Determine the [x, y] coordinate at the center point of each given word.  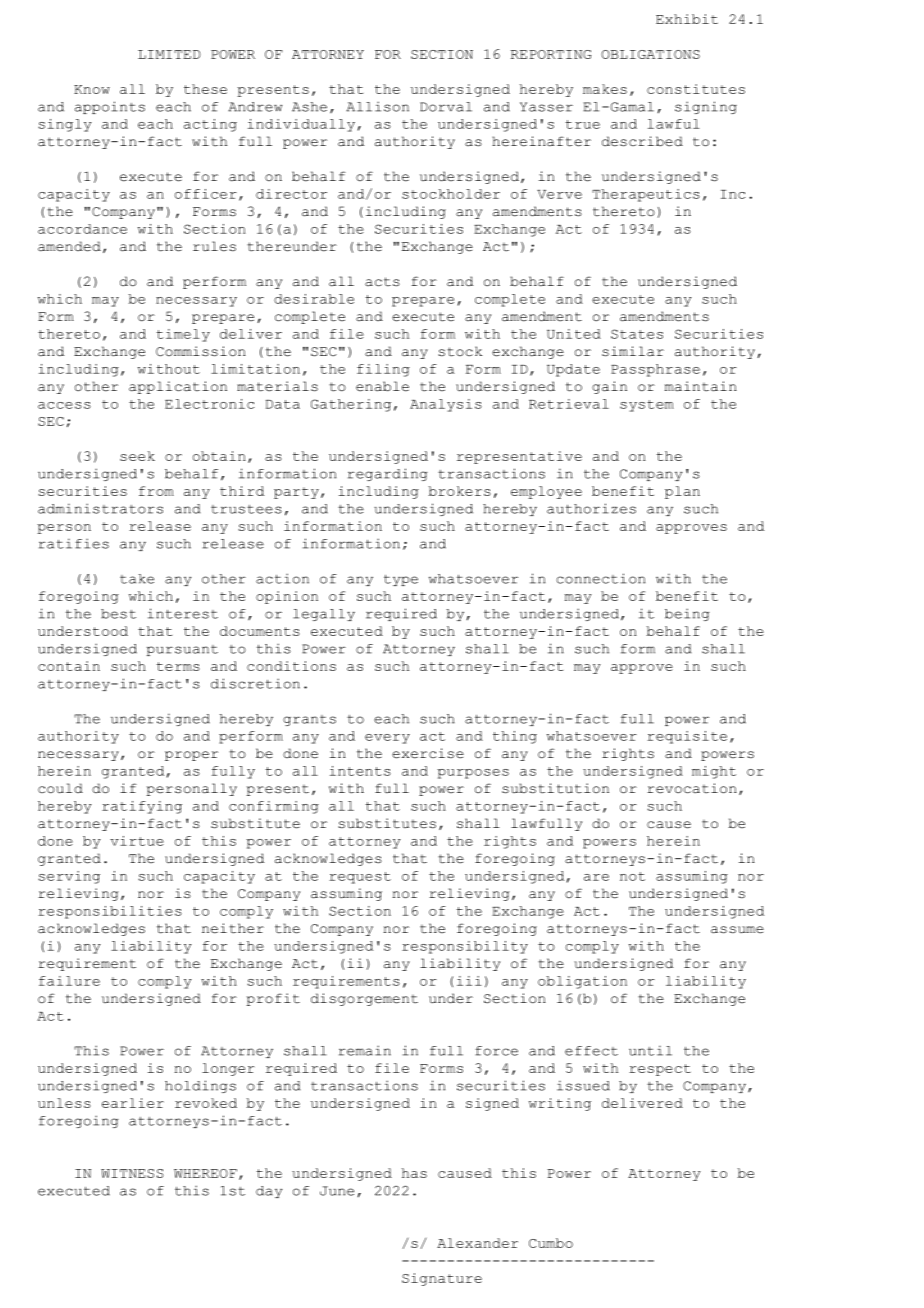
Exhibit [687, 19]
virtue [137, 841]
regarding [388, 474]
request [360, 878]
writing [560, 1104]
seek [137, 456]
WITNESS [132, 1173]
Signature [442, 1279]
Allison [377, 106]
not [632, 876]
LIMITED [169, 54]
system [647, 406]
